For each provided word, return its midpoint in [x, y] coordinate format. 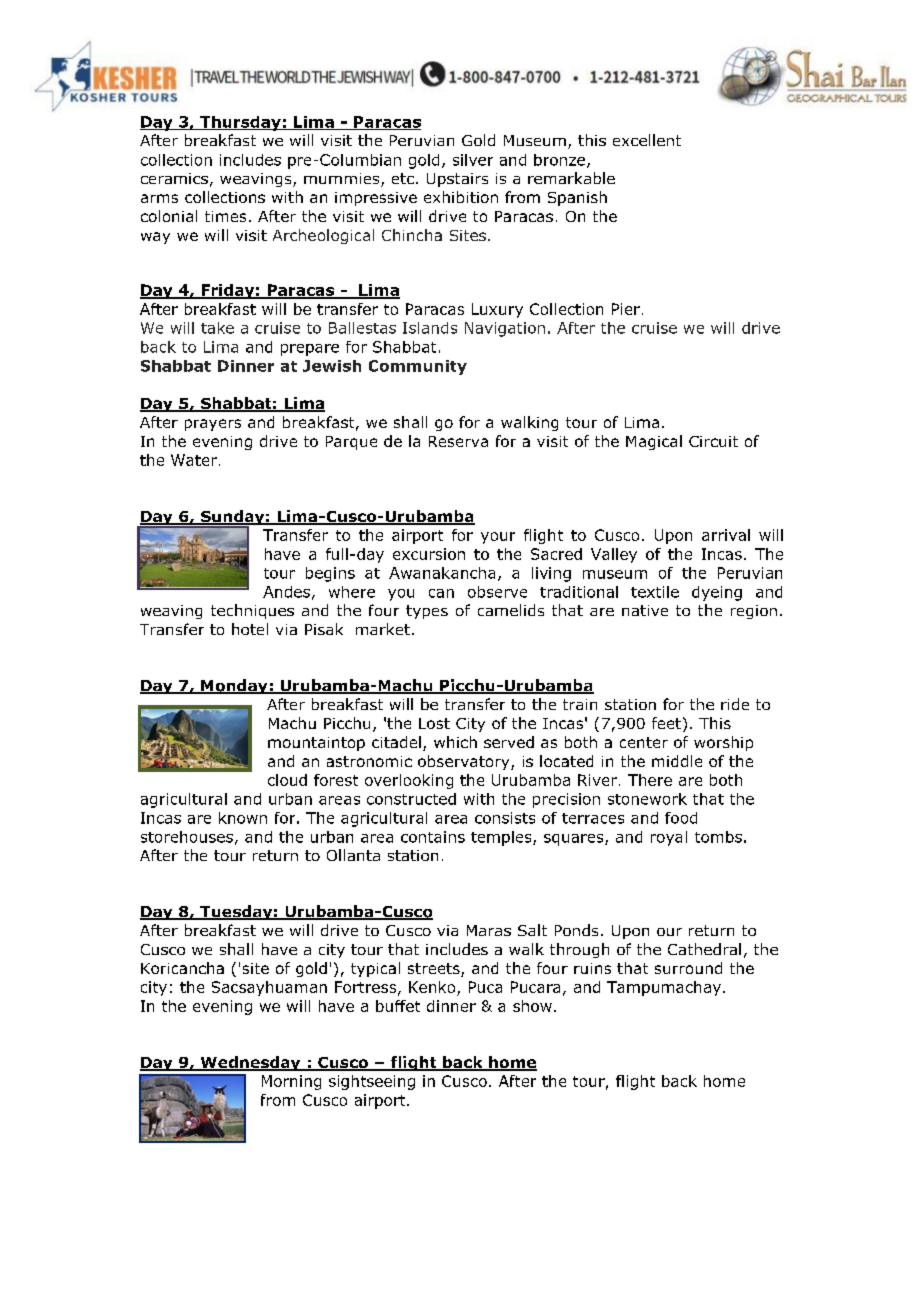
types [427, 612]
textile [655, 592]
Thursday [240, 123]
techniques [252, 611]
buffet [398, 1006]
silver [473, 160]
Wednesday [250, 1063]
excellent [647, 140]
